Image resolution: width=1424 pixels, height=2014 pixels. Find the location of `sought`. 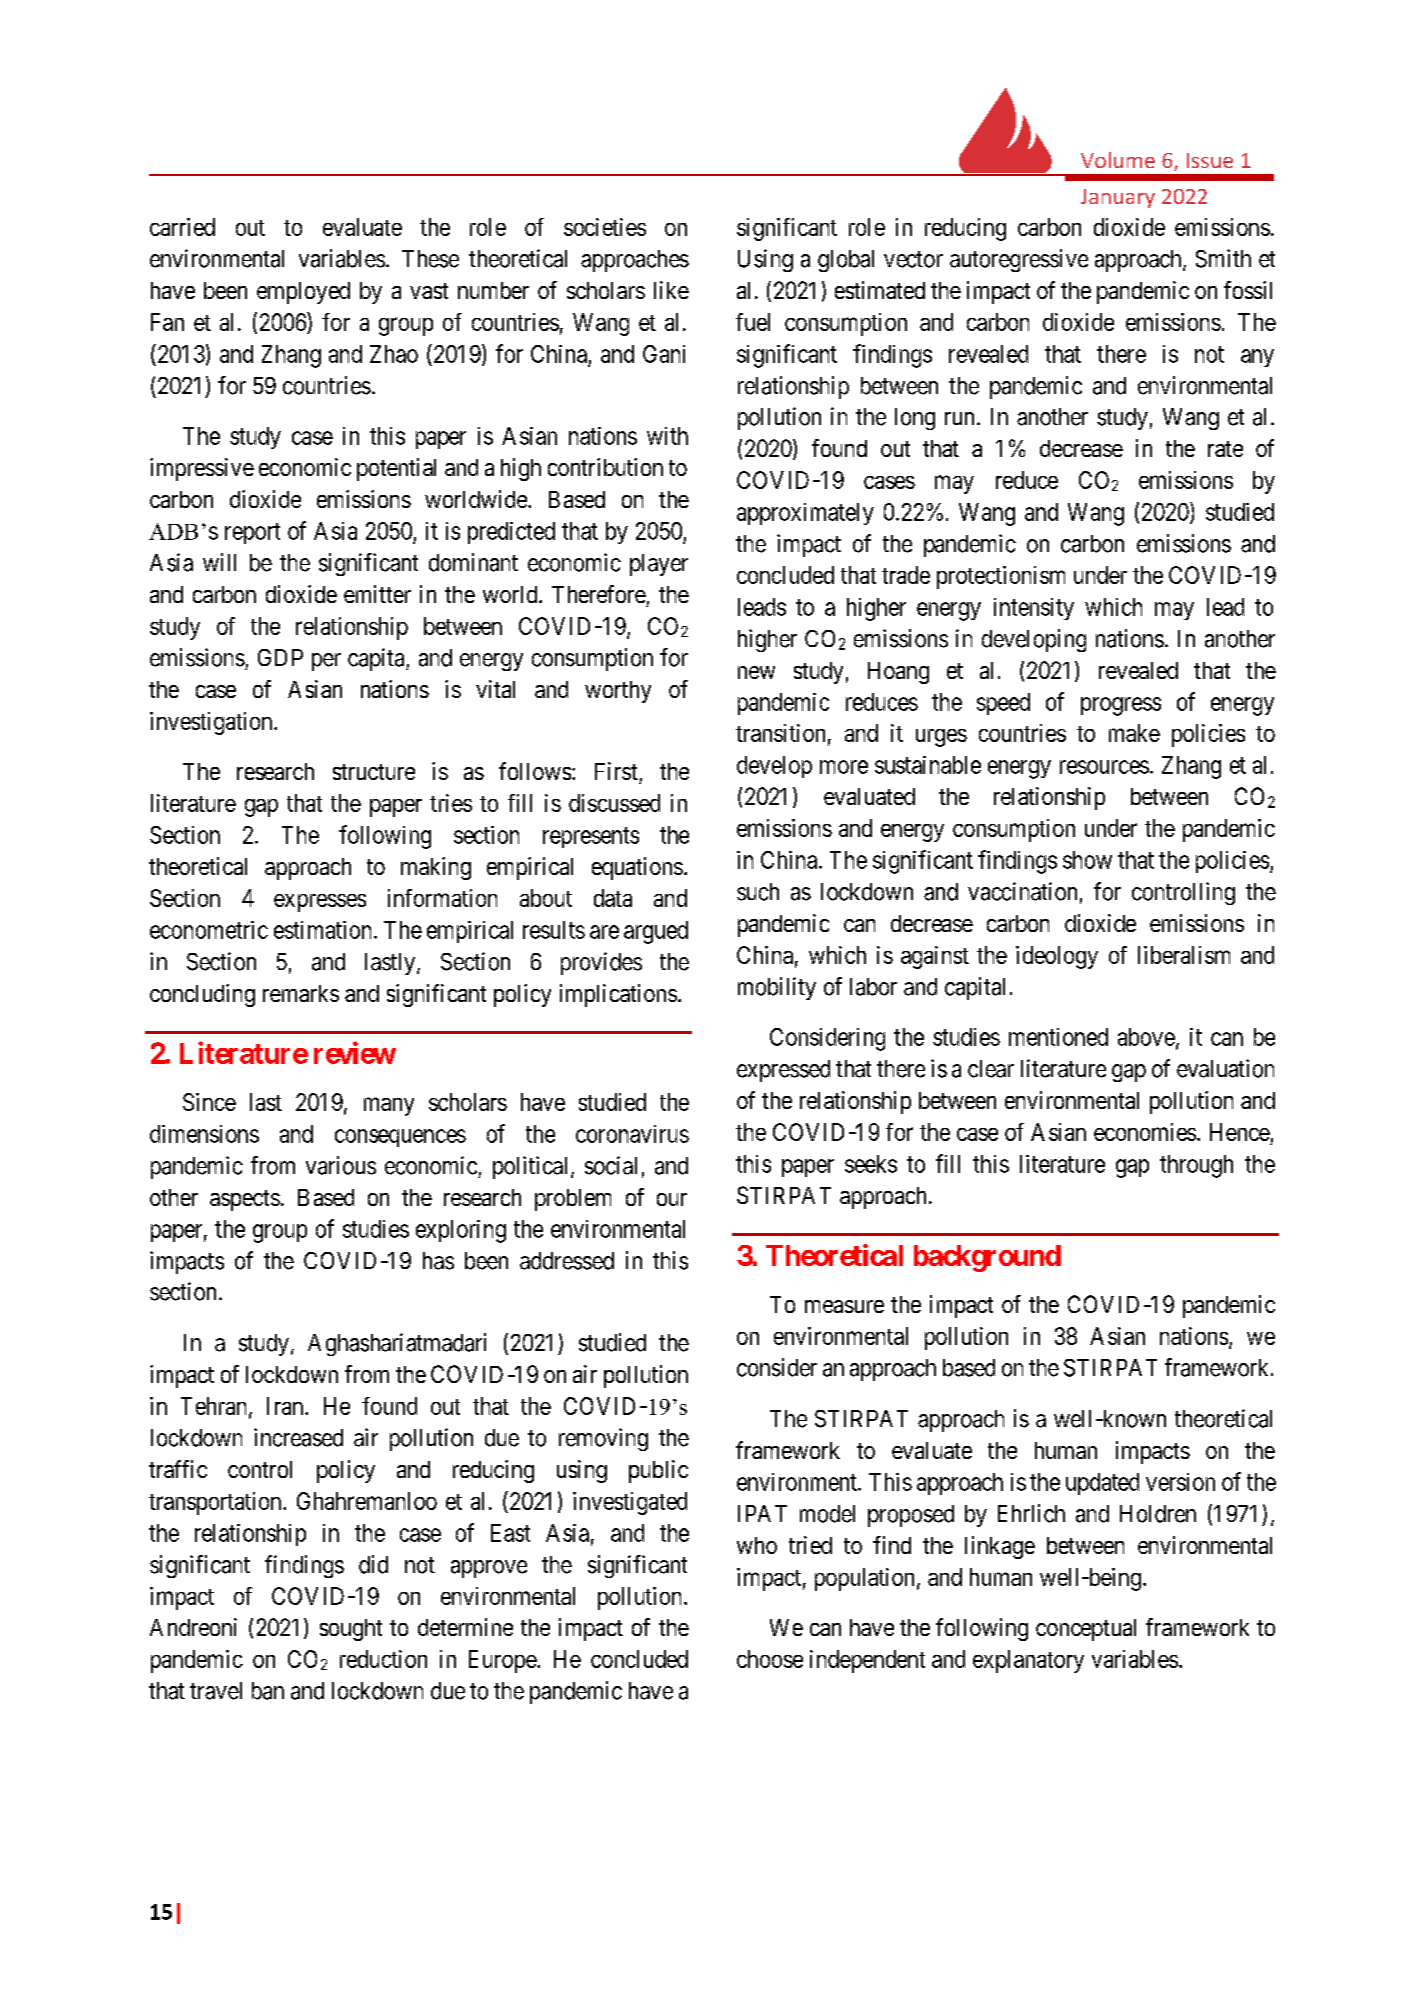

sought is located at coordinates (351, 1630).
